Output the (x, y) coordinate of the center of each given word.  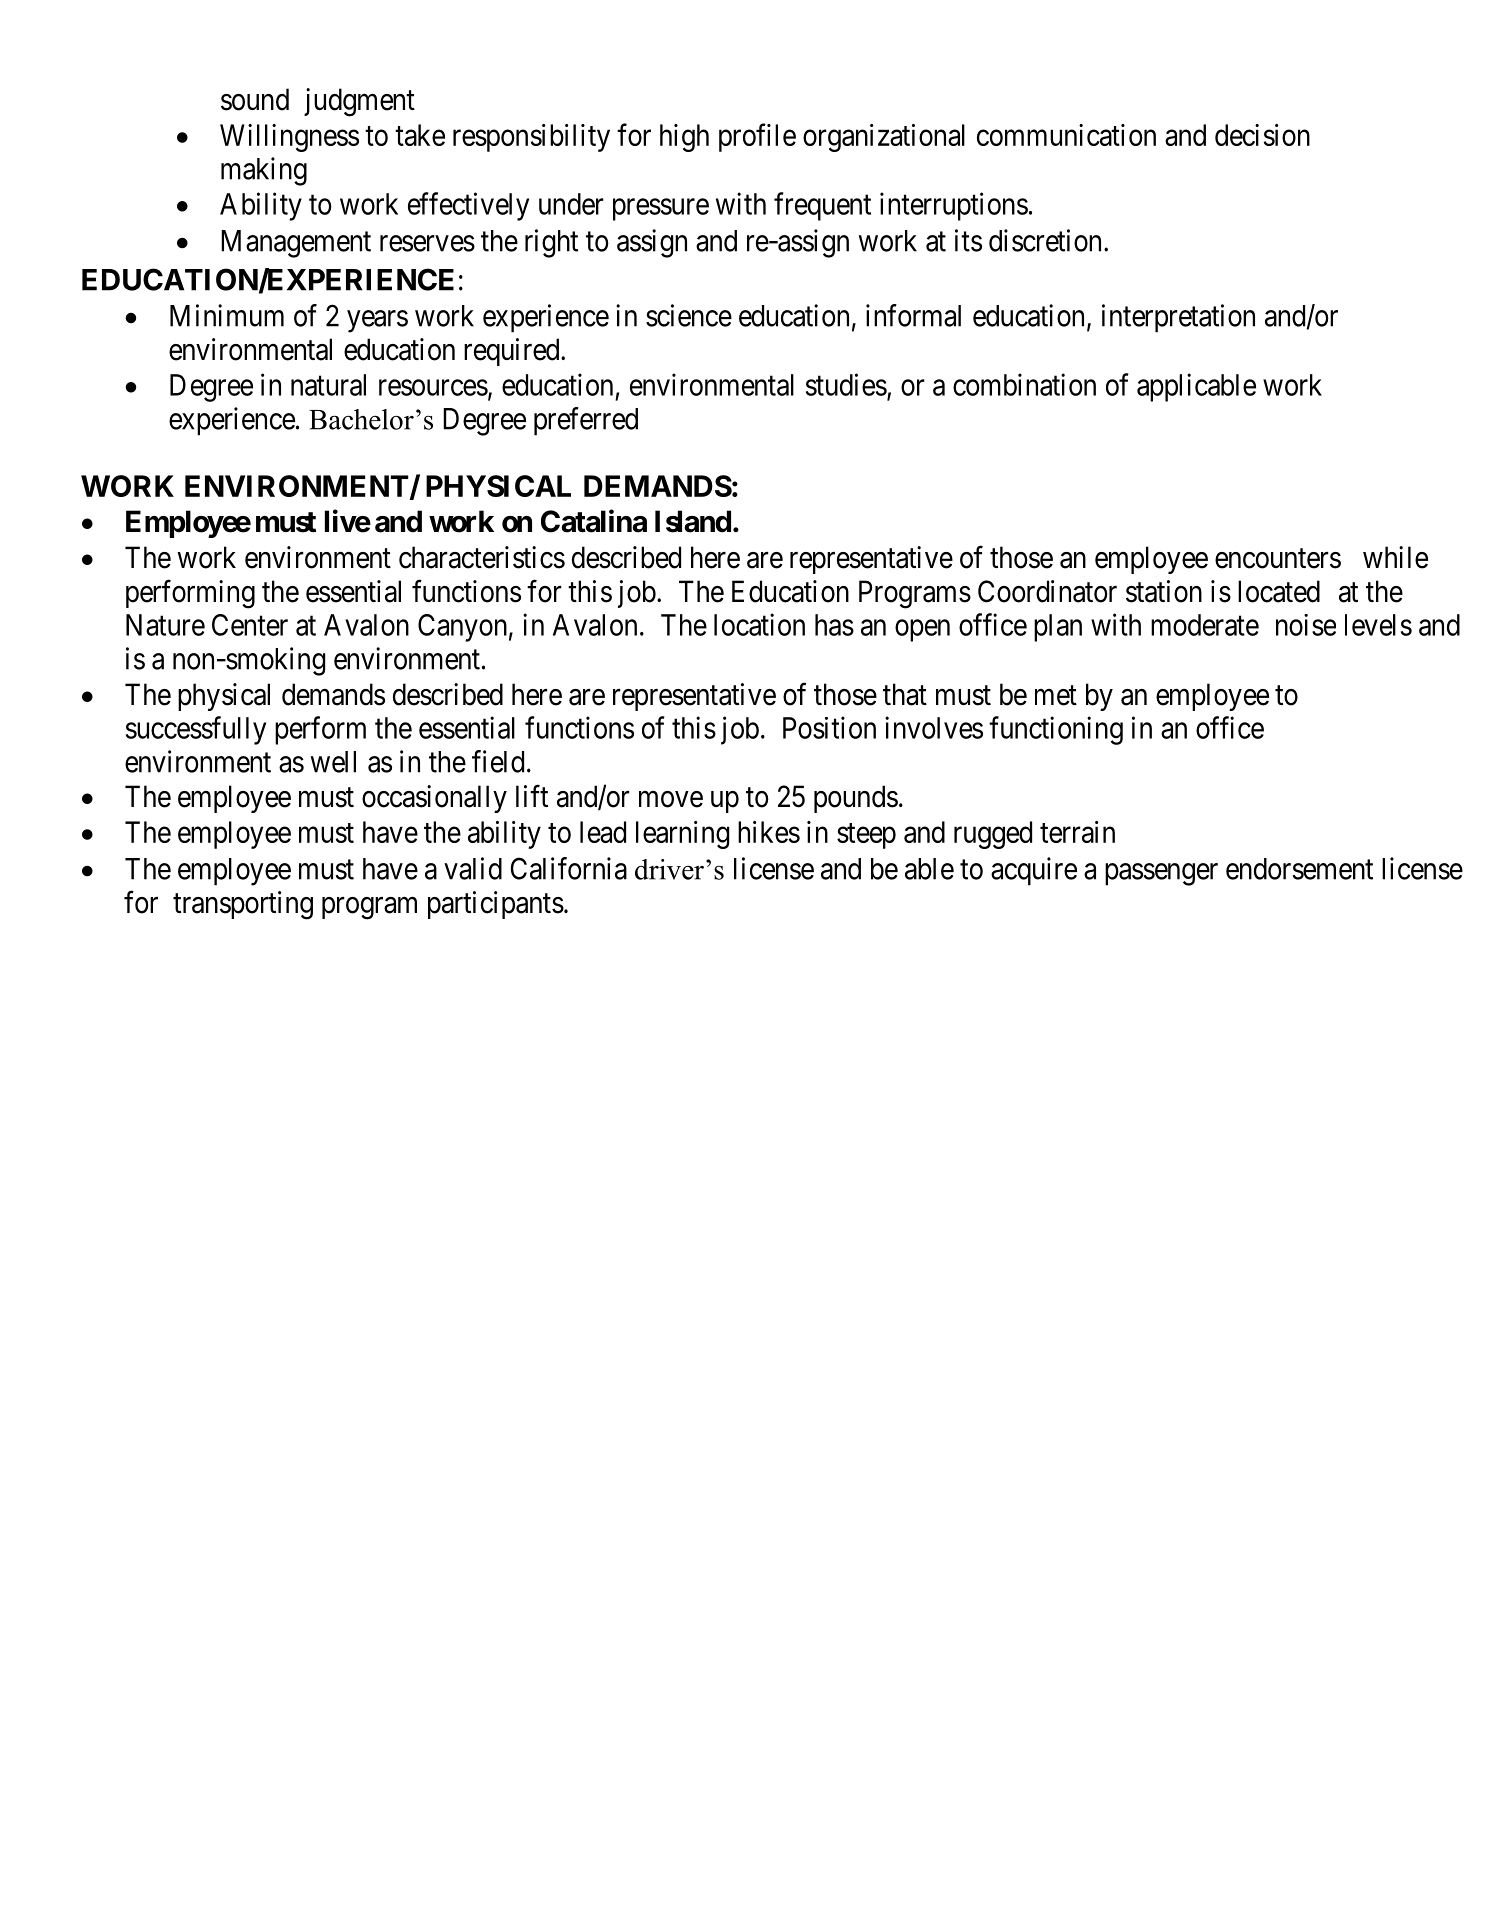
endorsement (1299, 869)
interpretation (1178, 318)
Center (250, 625)
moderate (1205, 625)
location (759, 624)
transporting (243, 905)
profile (757, 137)
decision (1262, 135)
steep (866, 836)
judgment (359, 102)
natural (328, 385)
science (689, 315)
